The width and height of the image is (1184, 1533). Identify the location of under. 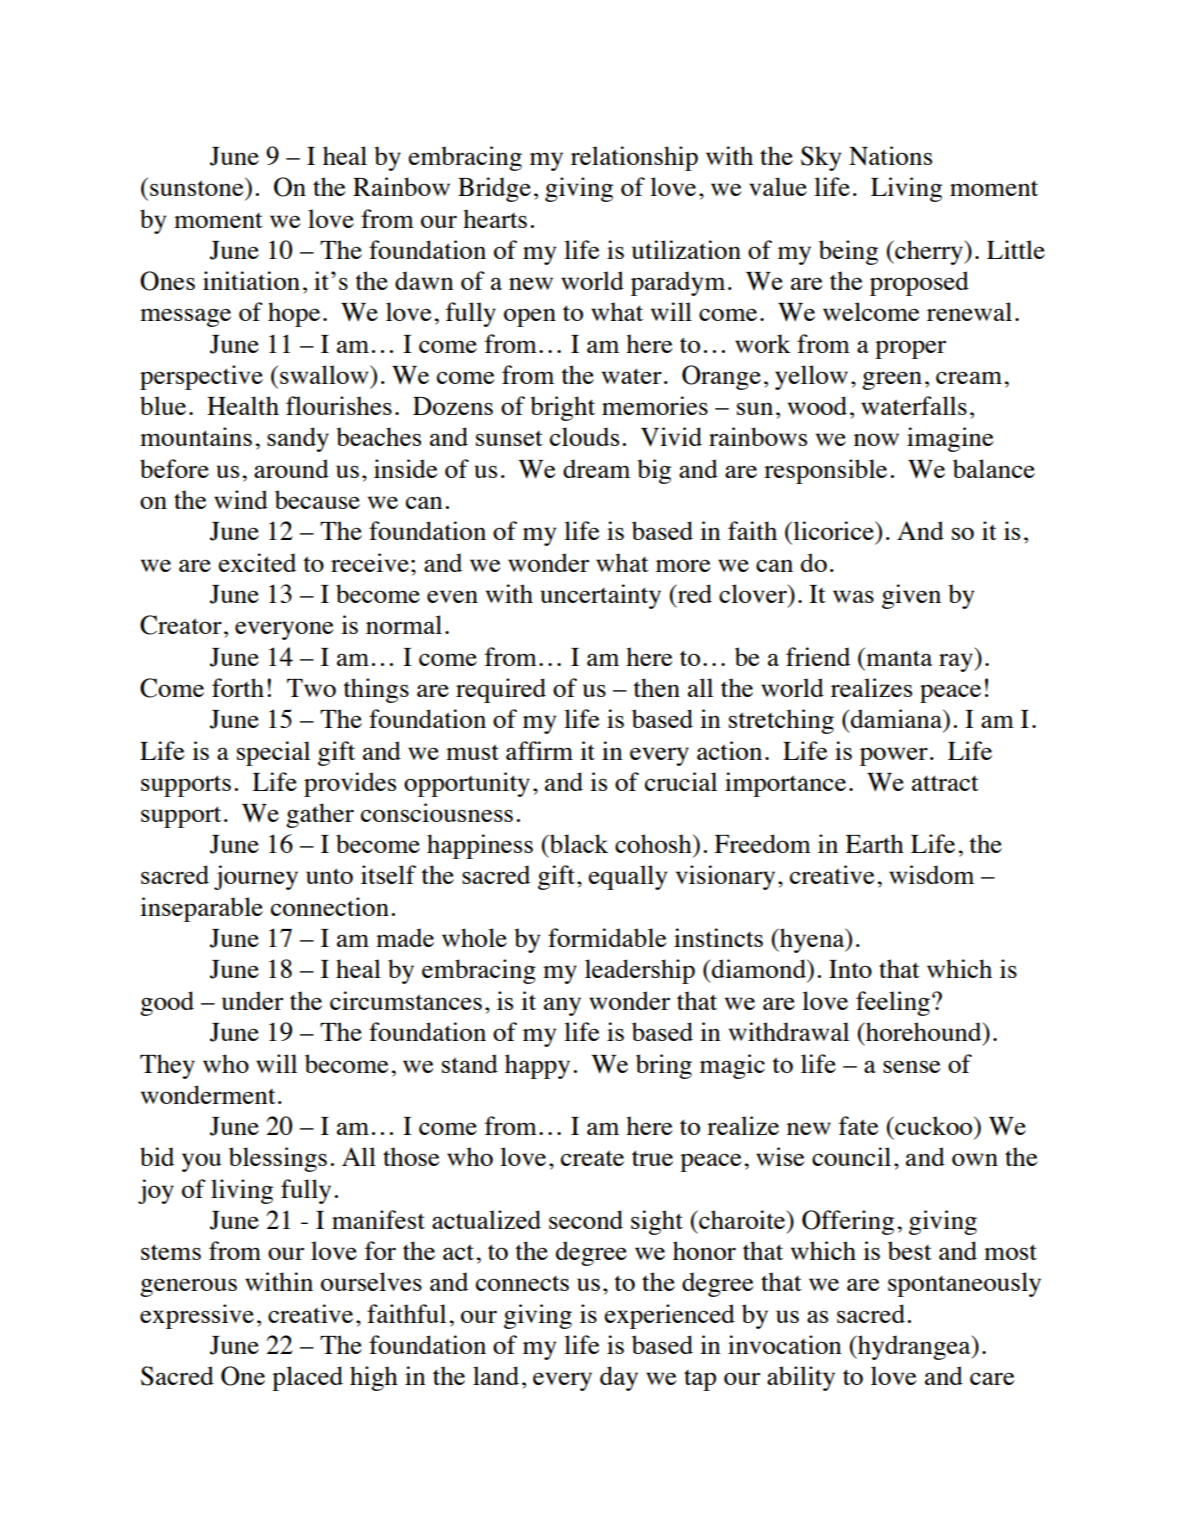
(252, 1000).
